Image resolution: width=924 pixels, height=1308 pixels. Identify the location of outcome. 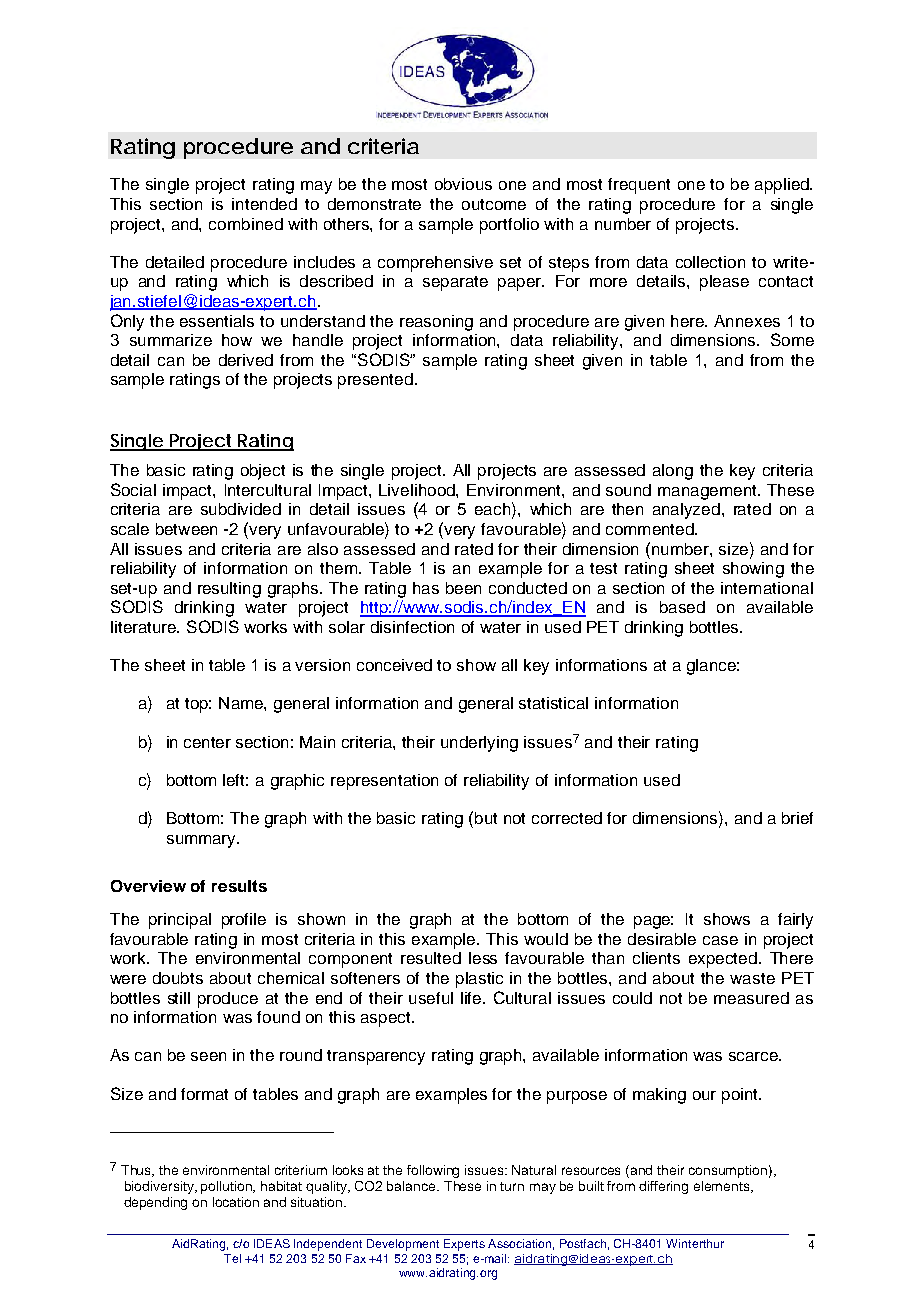
(494, 204).
